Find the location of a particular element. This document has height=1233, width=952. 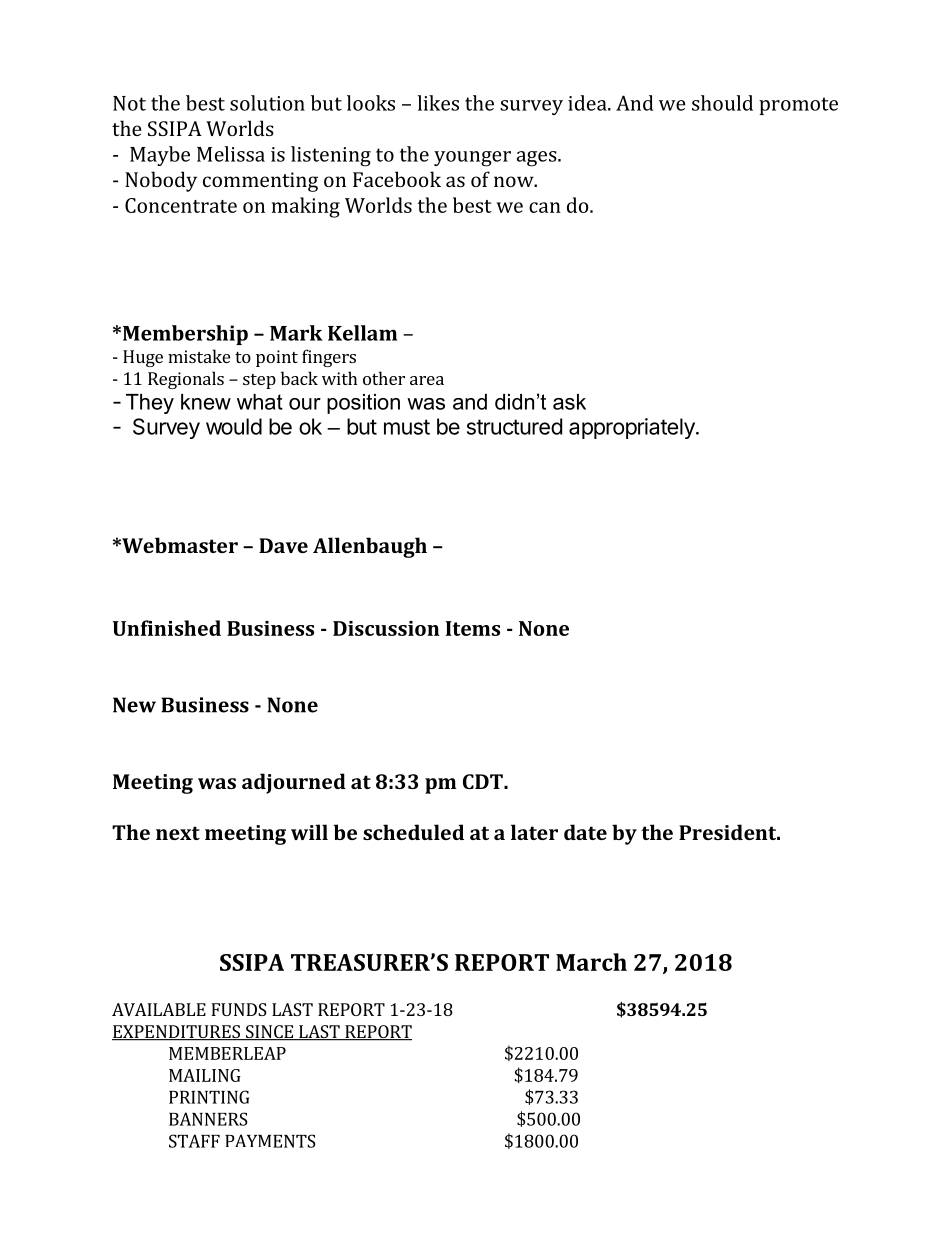

structured is located at coordinates (514, 426).
